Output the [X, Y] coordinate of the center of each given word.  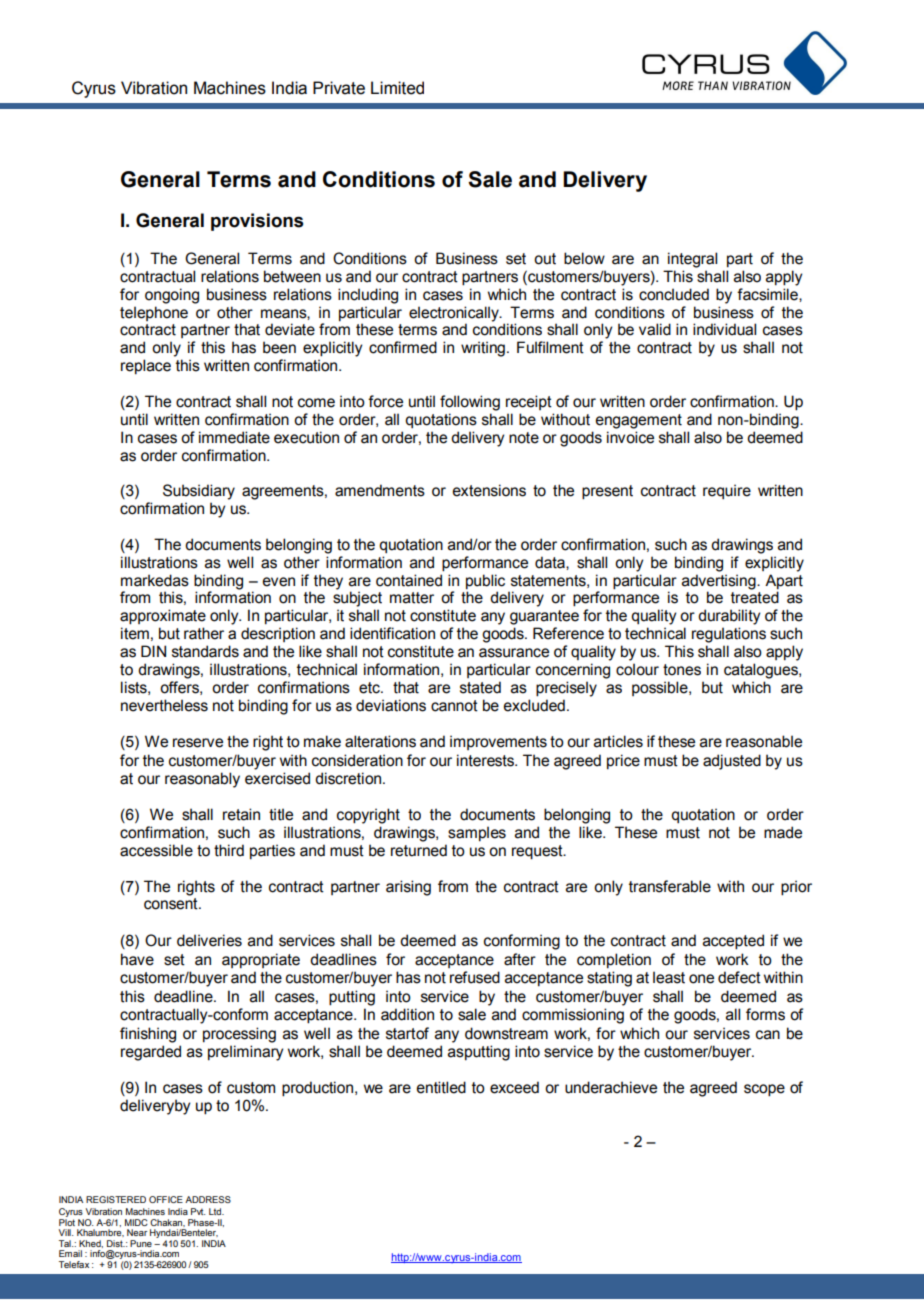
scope [764, 1090]
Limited [397, 88]
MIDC [136, 1222]
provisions [257, 222]
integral [692, 260]
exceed [514, 1087]
